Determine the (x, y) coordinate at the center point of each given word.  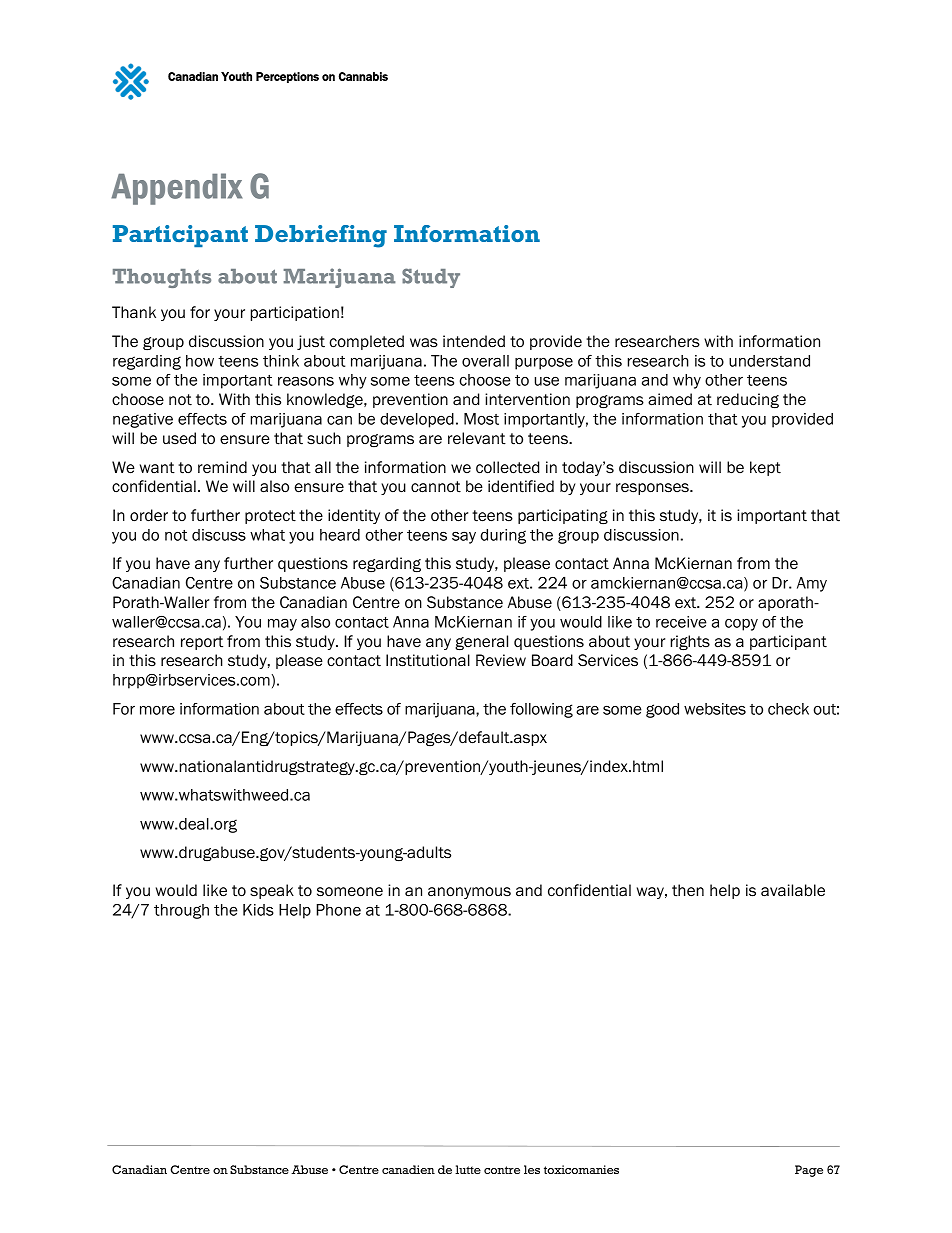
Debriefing (321, 236)
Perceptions (287, 77)
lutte (468, 1169)
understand (769, 361)
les (532, 1169)
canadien (408, 1169)
